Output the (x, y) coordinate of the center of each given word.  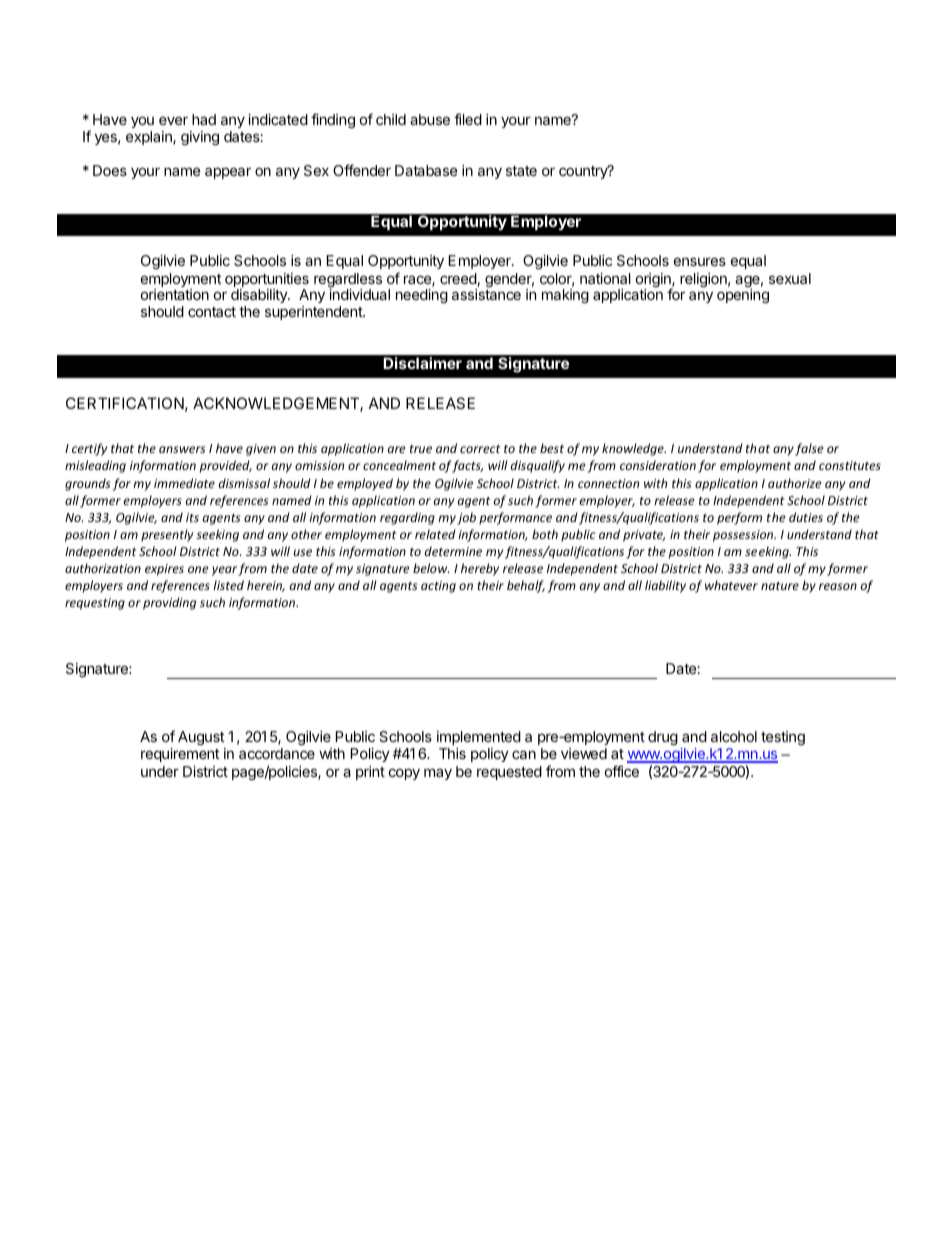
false (809, 449)
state (521, 171)
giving (200, 138)
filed (468, 119)
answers (182, 449)
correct (480, 449)
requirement (180, 755)
